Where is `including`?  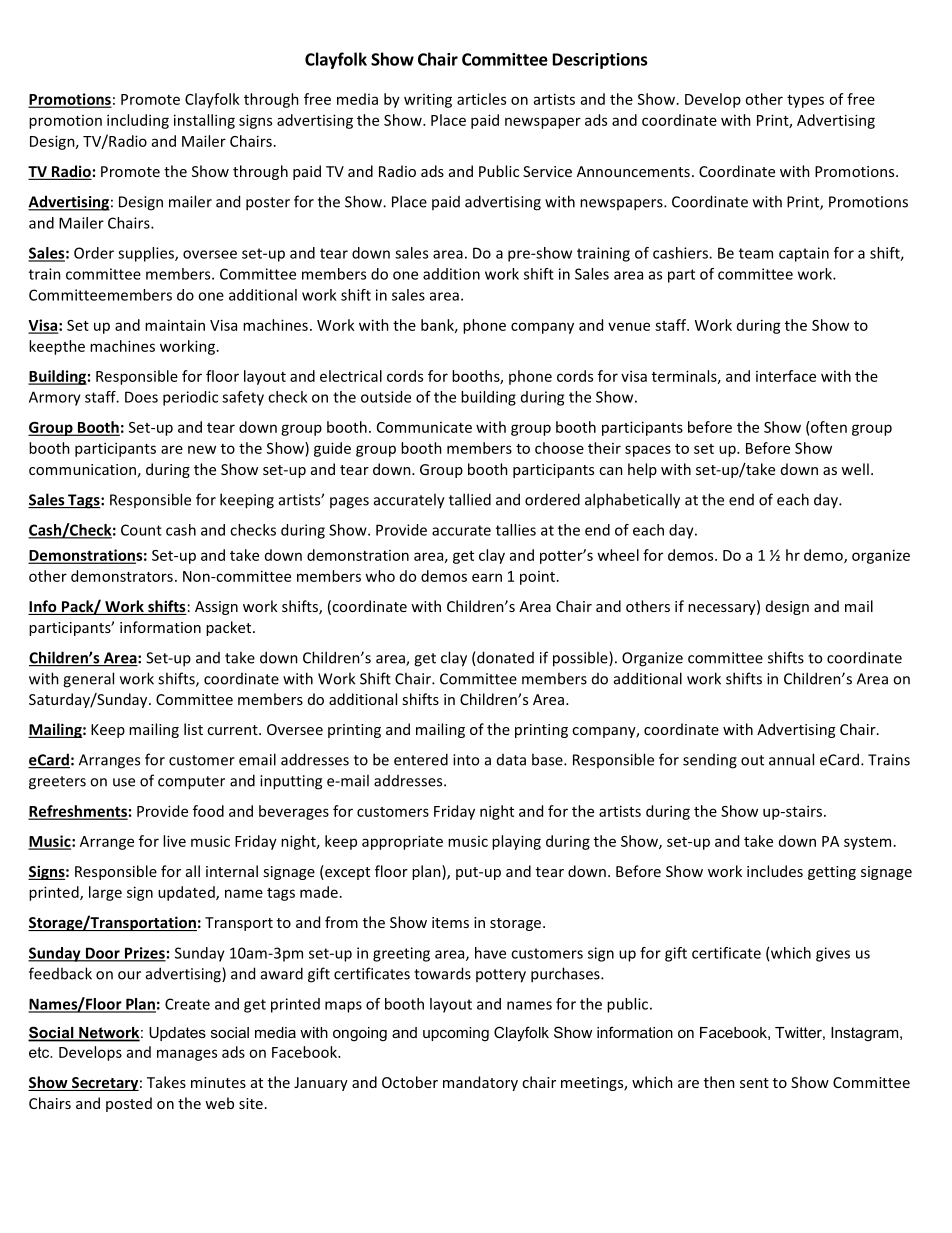 including is located at coordinates (138, 121).
